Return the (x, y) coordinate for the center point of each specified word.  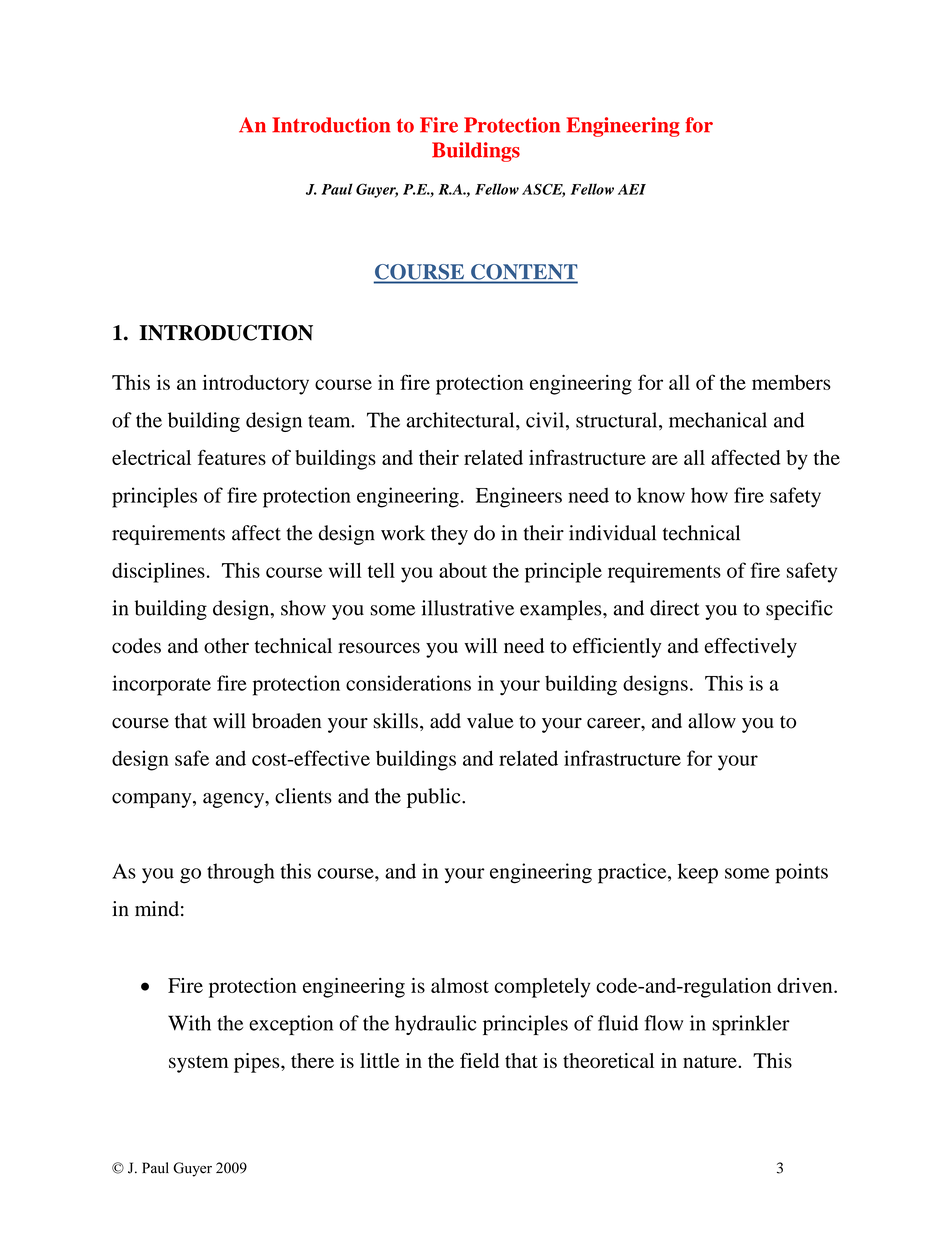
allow (712, 721)
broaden (286, 721)
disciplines (158, 572)
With (189, 1023)
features (232, 457)
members (791, 382)
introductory (256, 385)
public (435, 798)
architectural (462, 420)
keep (698, 873)
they (449, 535)
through (241, 873)
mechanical (718, 420)
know (661, 495)
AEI (632, 189)
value (490, 721)
